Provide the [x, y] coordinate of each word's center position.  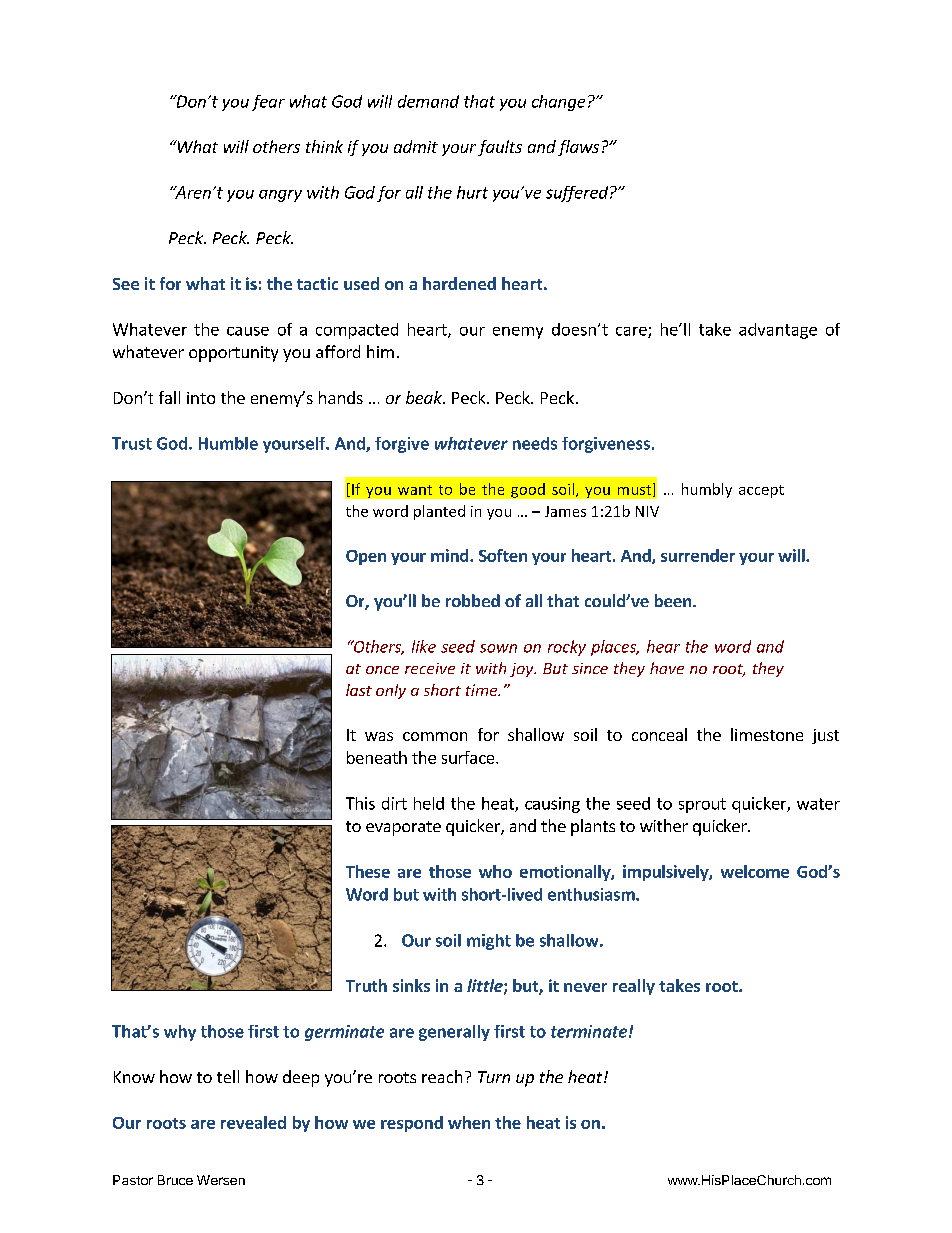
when [469, 1122]
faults [500, 148]
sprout [702, 805]
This [360, 803]
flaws [578, 148]
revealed [253, 1122]
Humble [228, 443]
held [429, 803]
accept [761, 491]
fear [268, 103]
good [528, 490]
